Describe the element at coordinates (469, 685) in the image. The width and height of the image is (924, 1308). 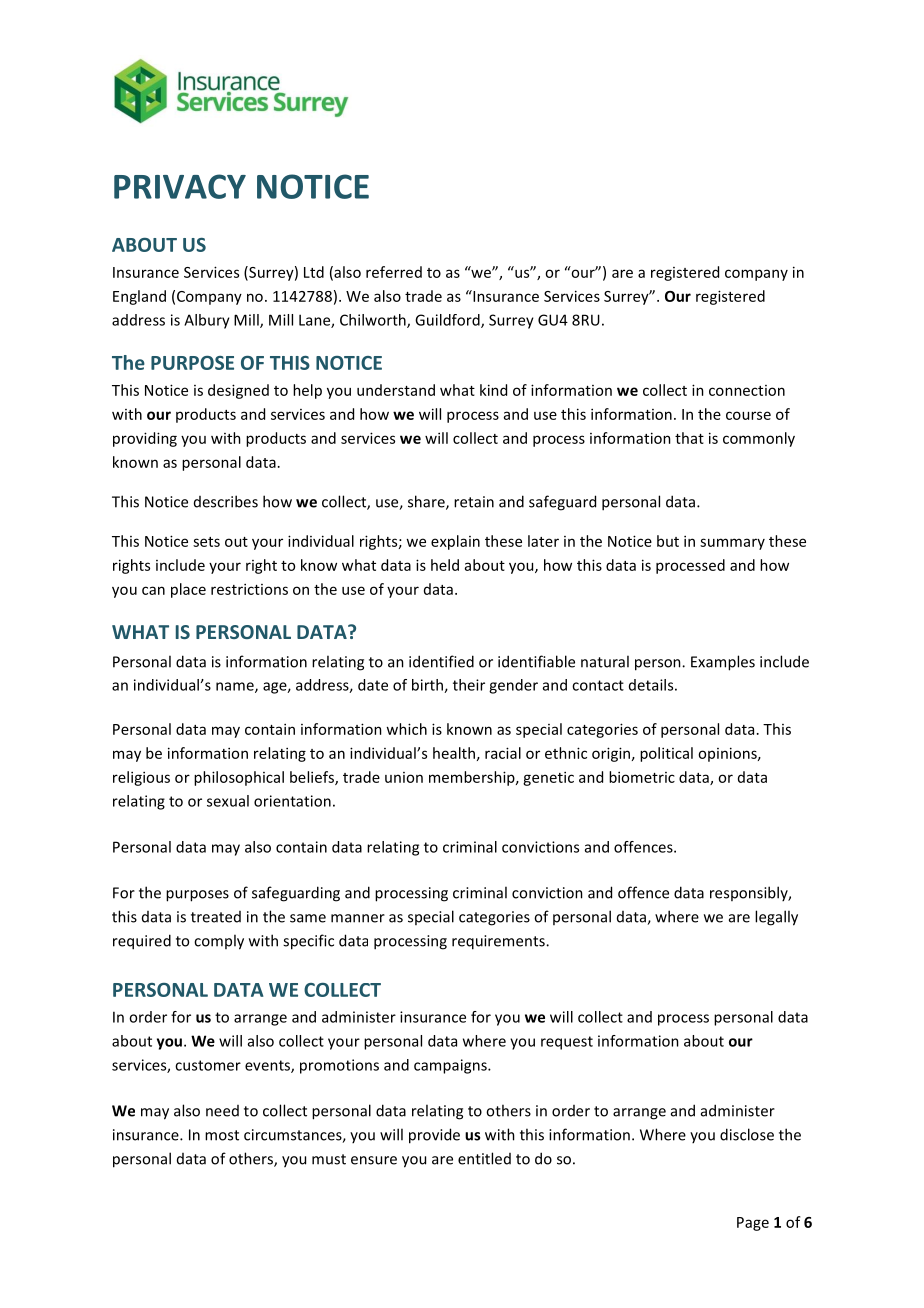
I see `their` at that location.
